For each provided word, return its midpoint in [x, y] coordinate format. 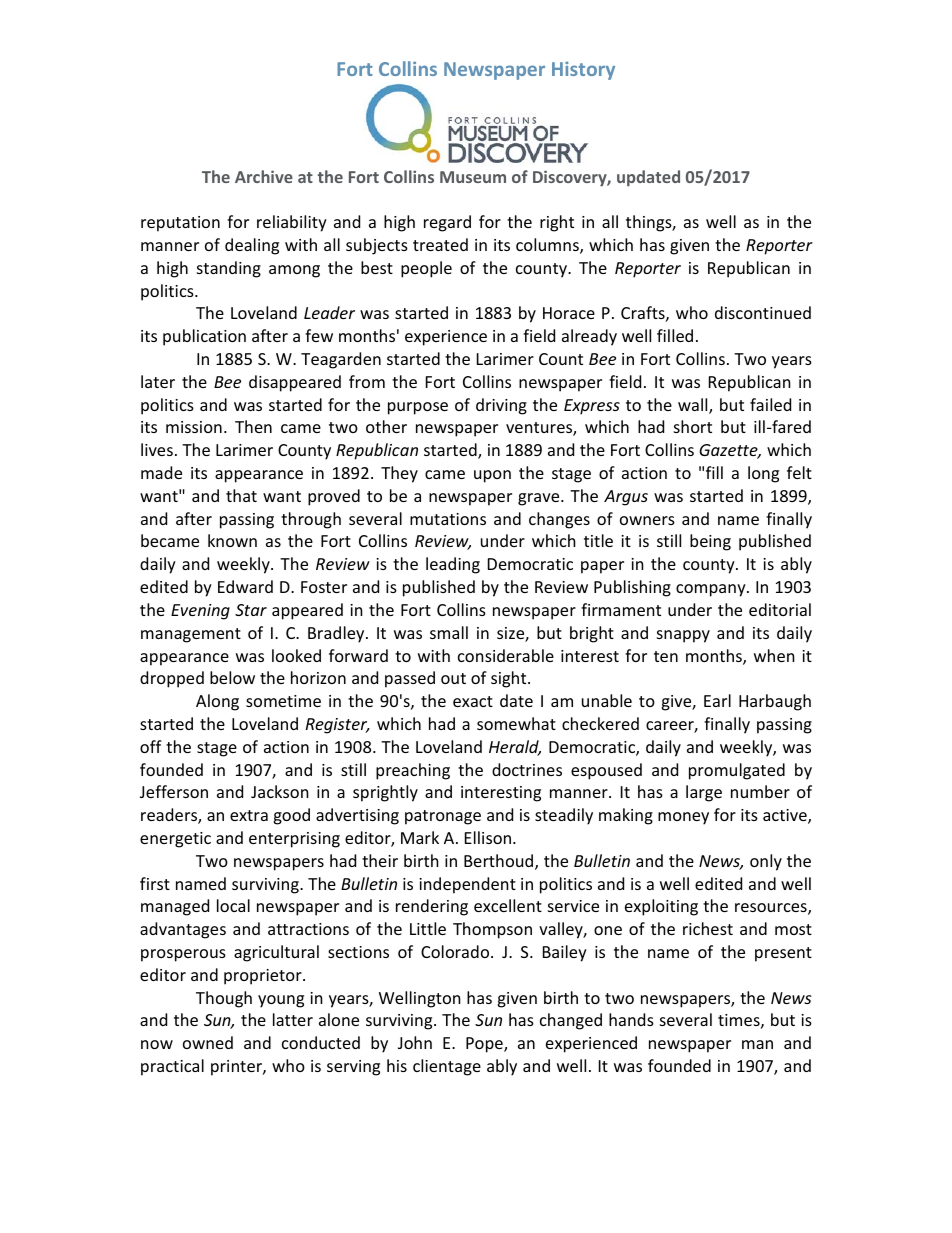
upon [492, 476]
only [766, 862]
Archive [264, 176]
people [426, 269]
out [453, 678]
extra [249, 815]
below [232, 677]
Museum [473, 177]
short [693, 426]
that [241, 495]
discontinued [763, 312]
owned [208, 1042]
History [583, 70]
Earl [717, 700]
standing [229, 269]
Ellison [488, 837]
